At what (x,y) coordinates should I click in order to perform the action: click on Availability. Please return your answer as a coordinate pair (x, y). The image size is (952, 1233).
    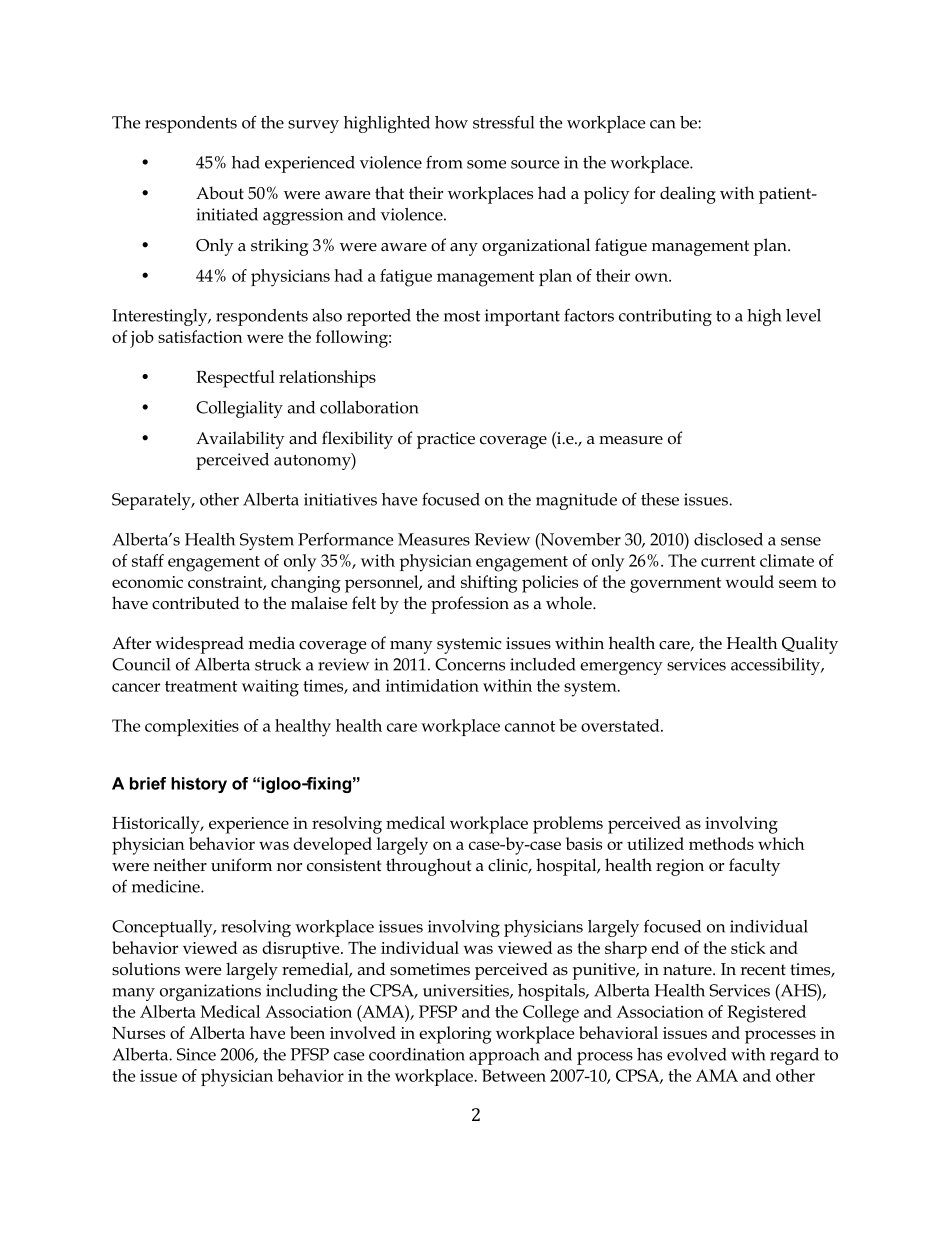
    Looking at the image, I should click on (240, 440).
